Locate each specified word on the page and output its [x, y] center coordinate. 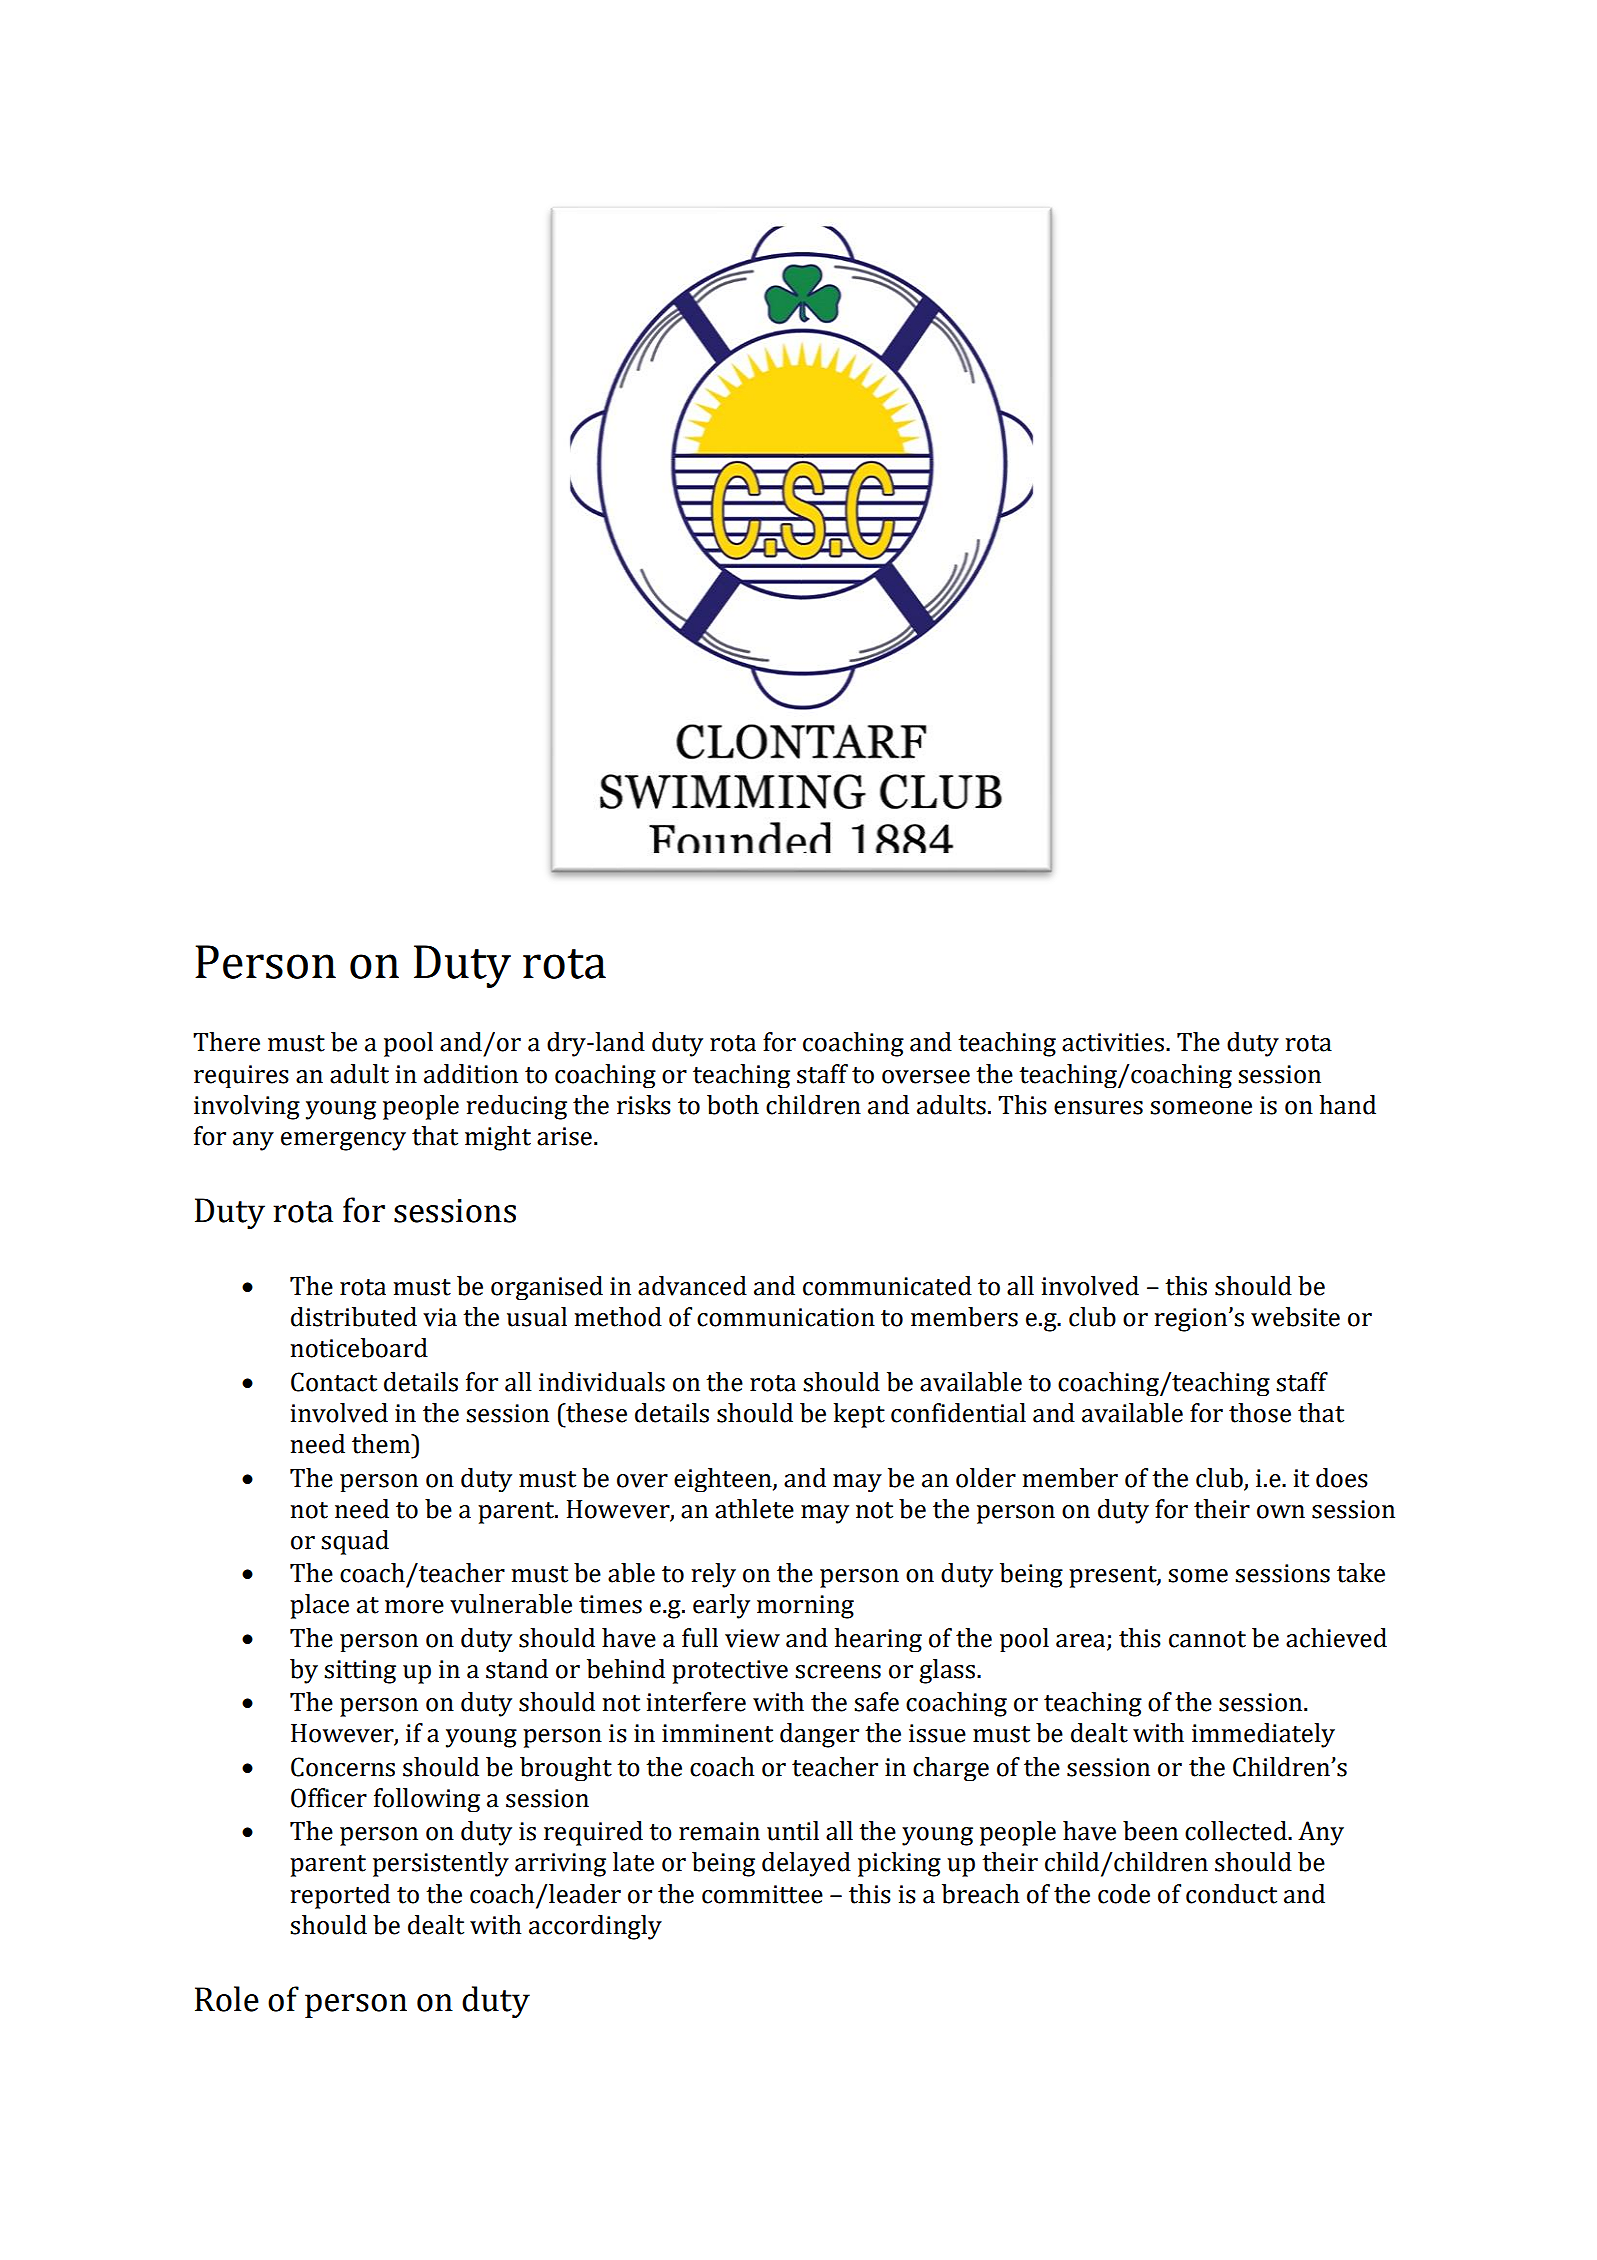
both [733, 1105]
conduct [1231, 1894]
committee [762, 1894]
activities [1113, 1042]
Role [227, 1999]
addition [471, 1074]
